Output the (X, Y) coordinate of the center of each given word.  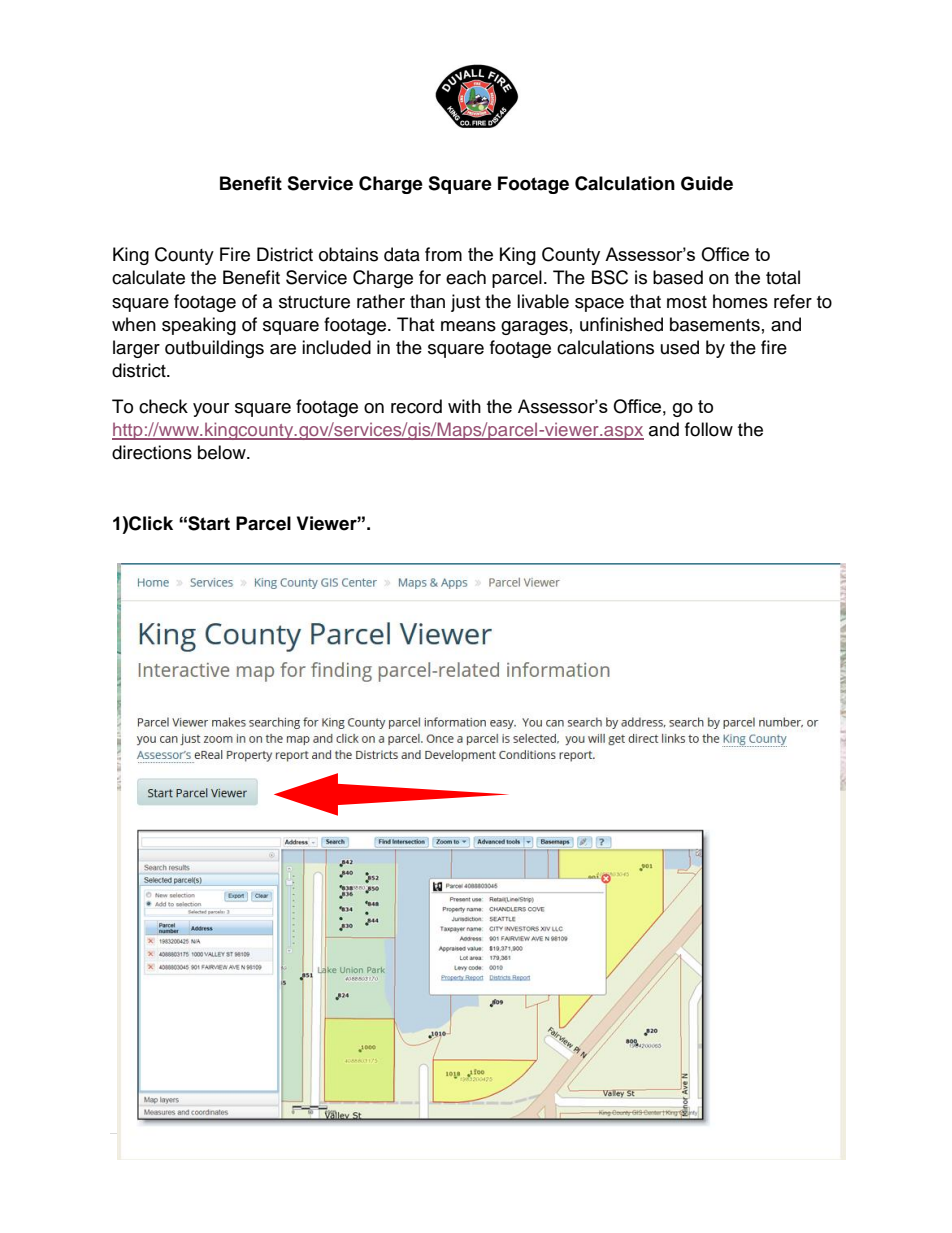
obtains (348, 254)
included (336, 347)
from (443, 254)
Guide (707, 183)
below (223, 452)
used (680, 347)
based (678, 277)
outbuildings (214, 349)
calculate (148, 277)
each (466, 277)
